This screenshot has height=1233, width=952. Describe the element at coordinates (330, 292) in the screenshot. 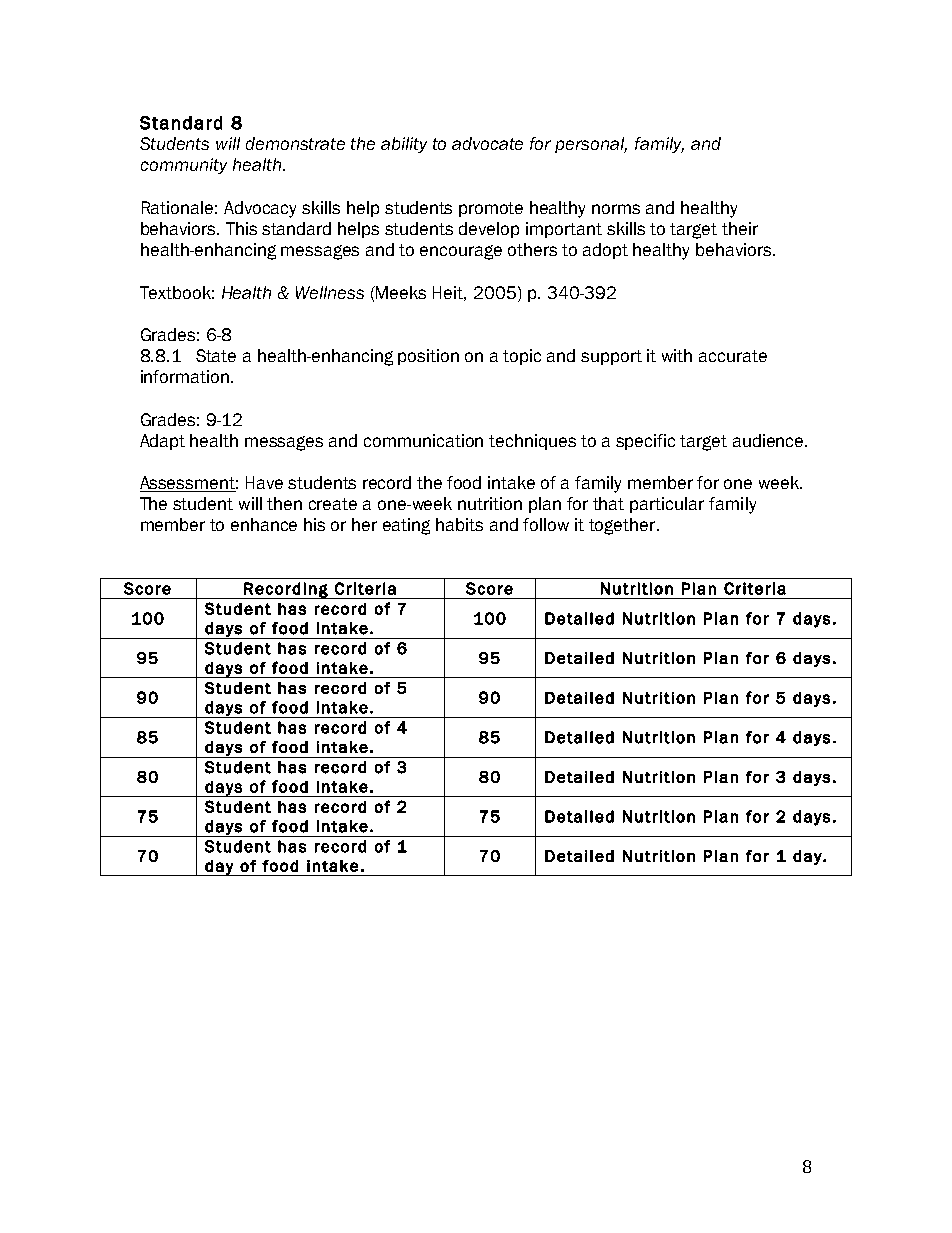

I see `Wellness` at that location.
